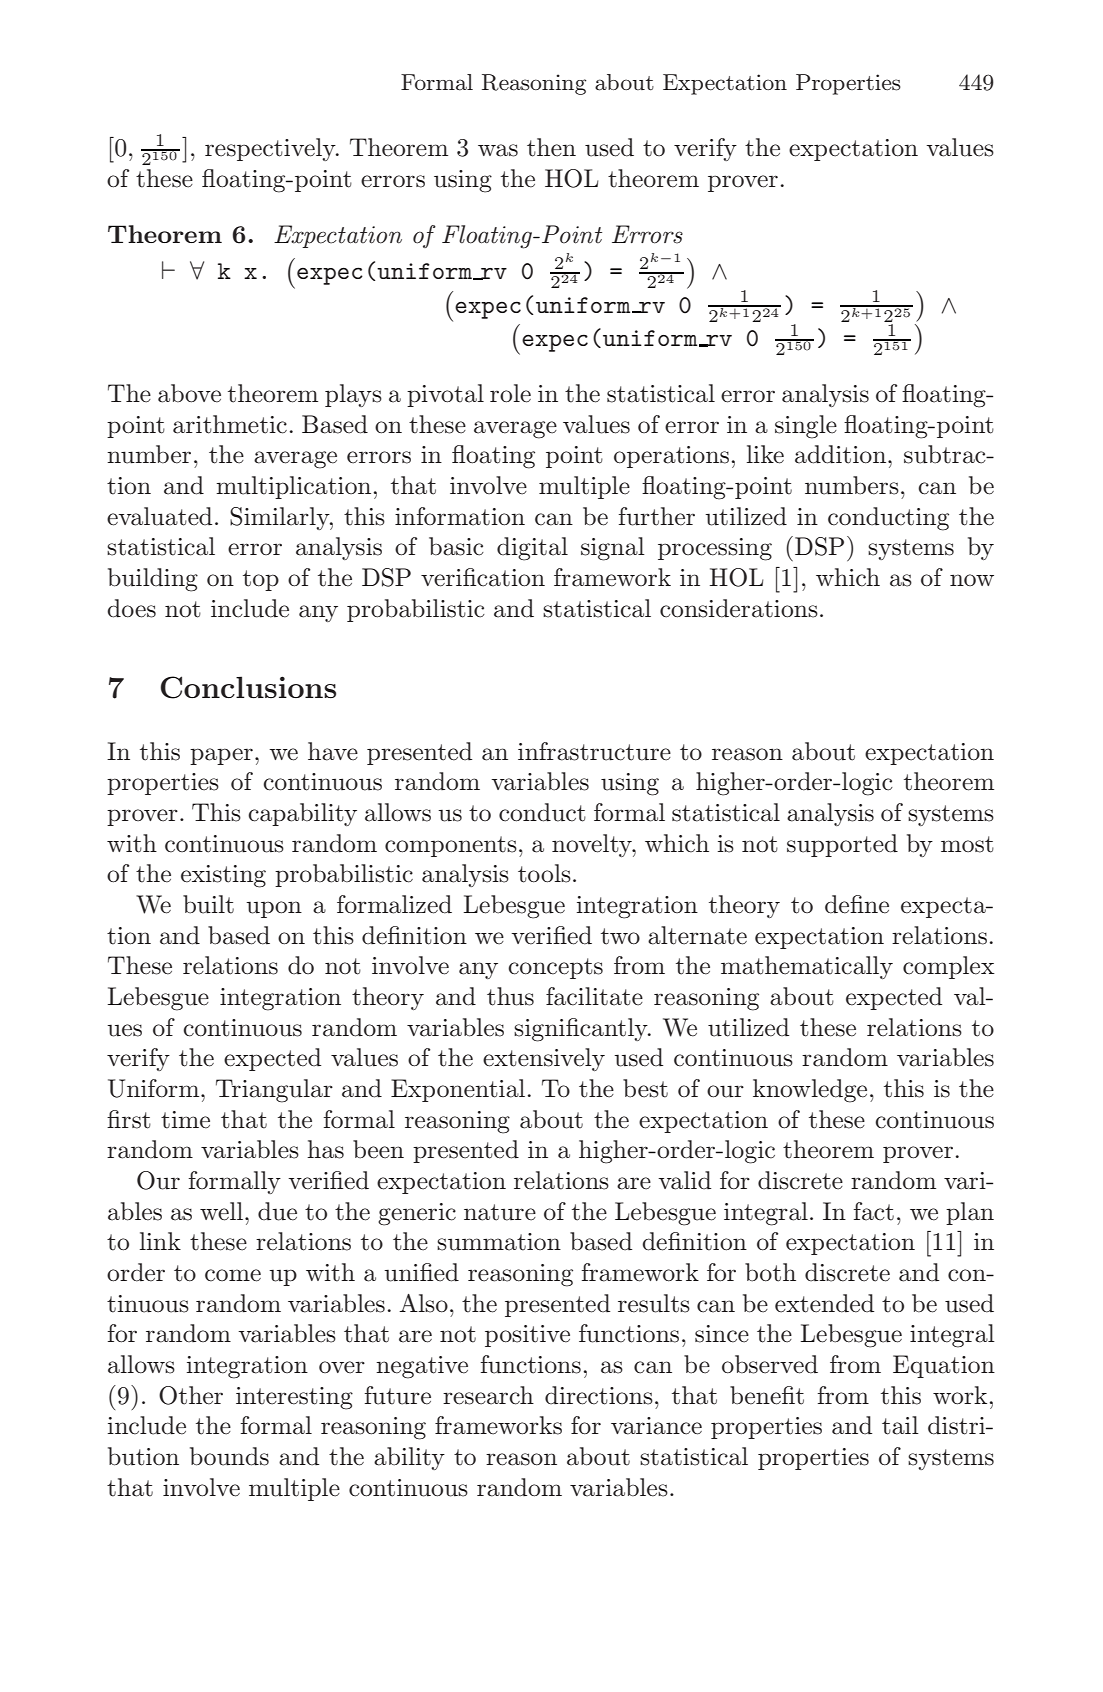 Image resolution: width=1103 pixels, height=1692 pixels. I want to click on extensively, so click(544, 1059).
